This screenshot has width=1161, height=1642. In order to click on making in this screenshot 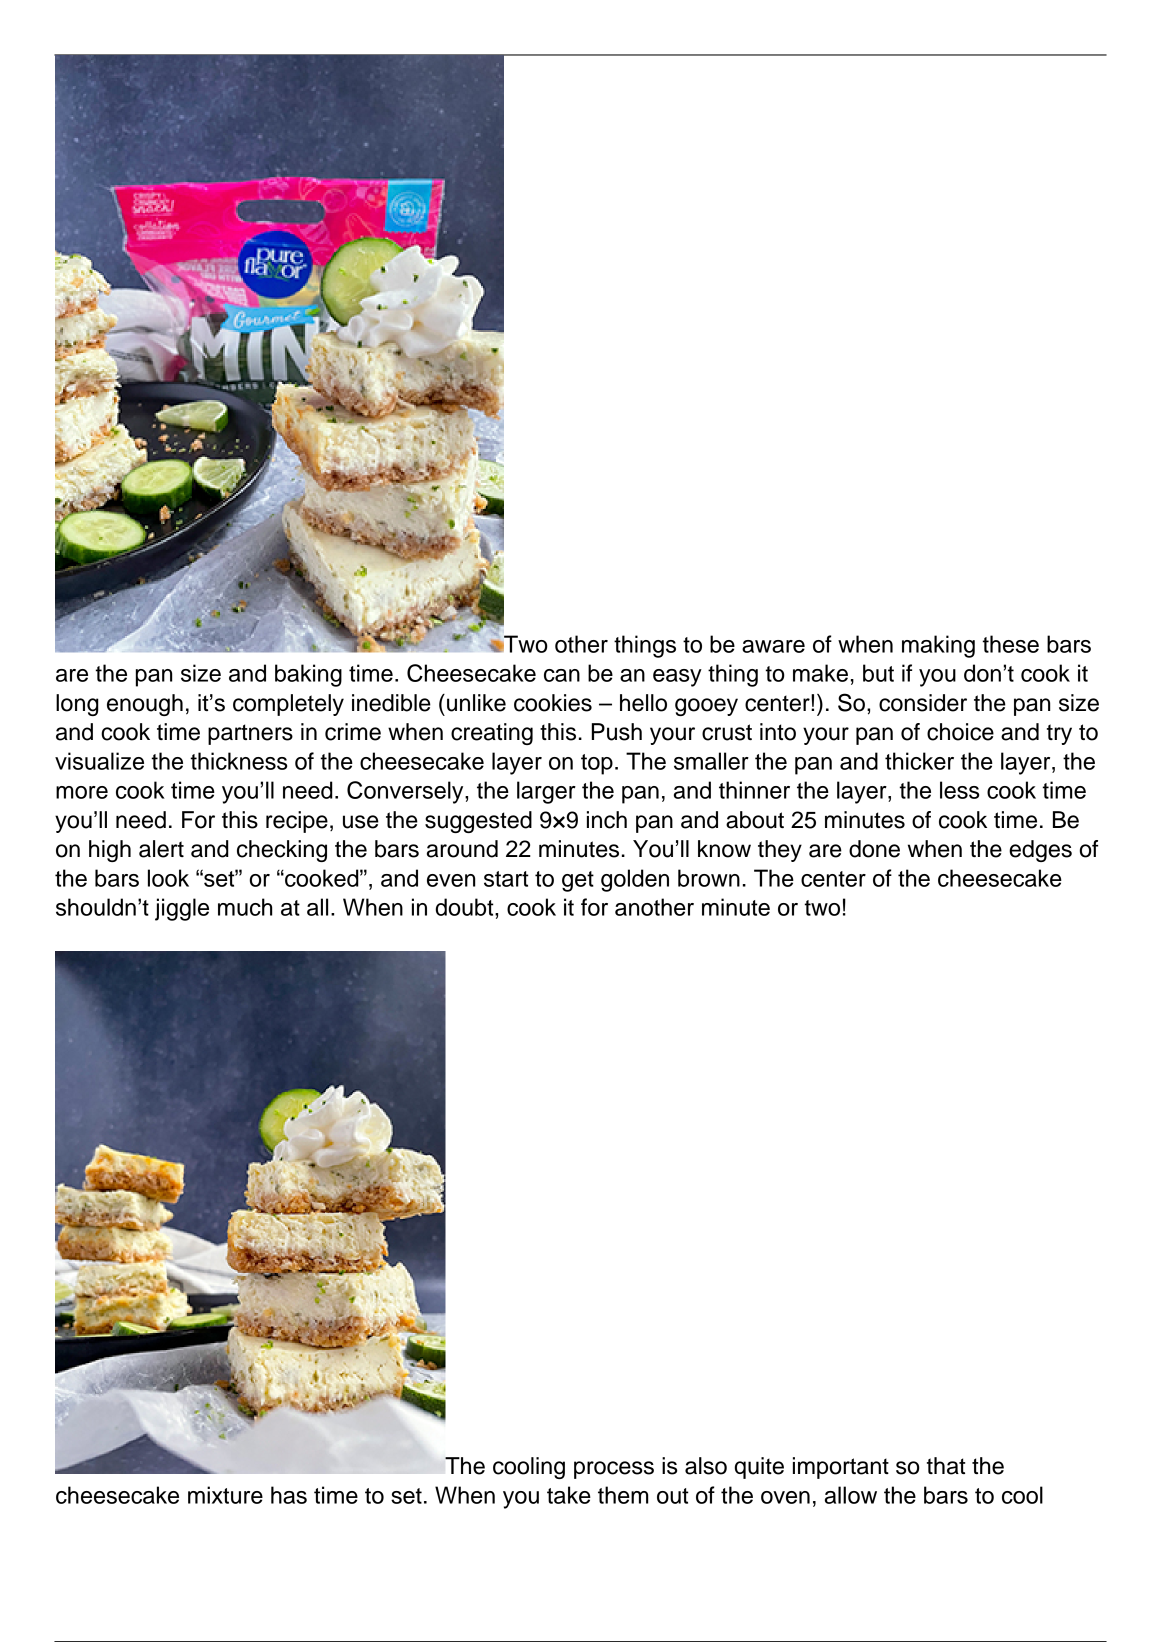, I will do `click(938, 646)`.
